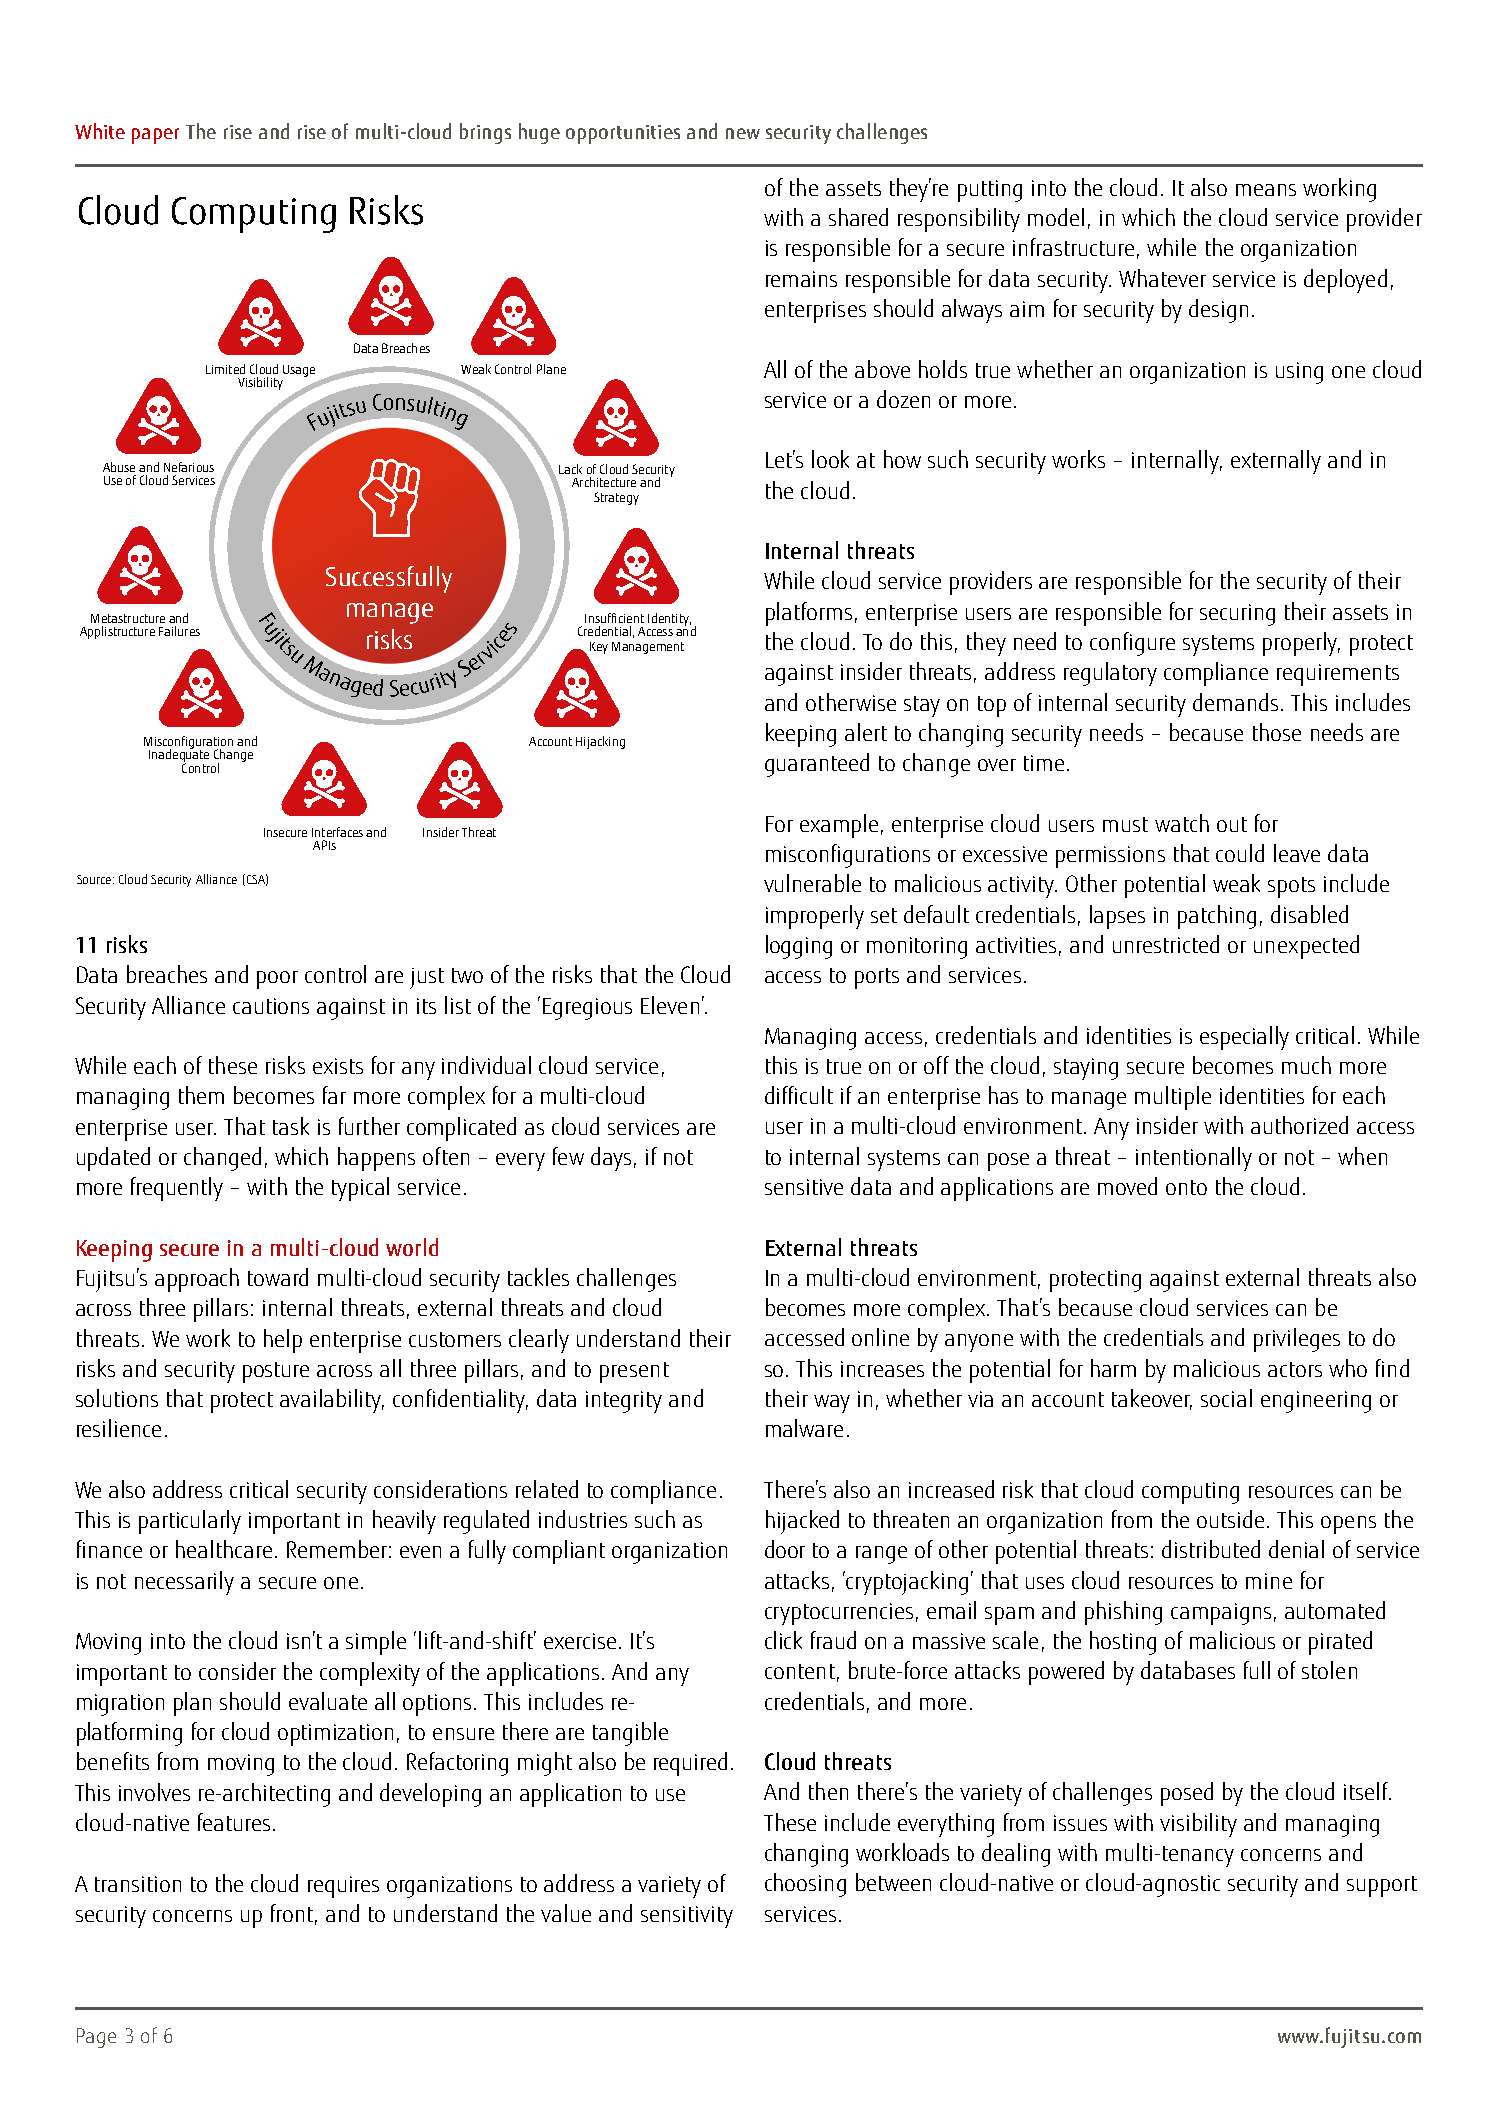  I want to click on securing, so click(1237, 615).
